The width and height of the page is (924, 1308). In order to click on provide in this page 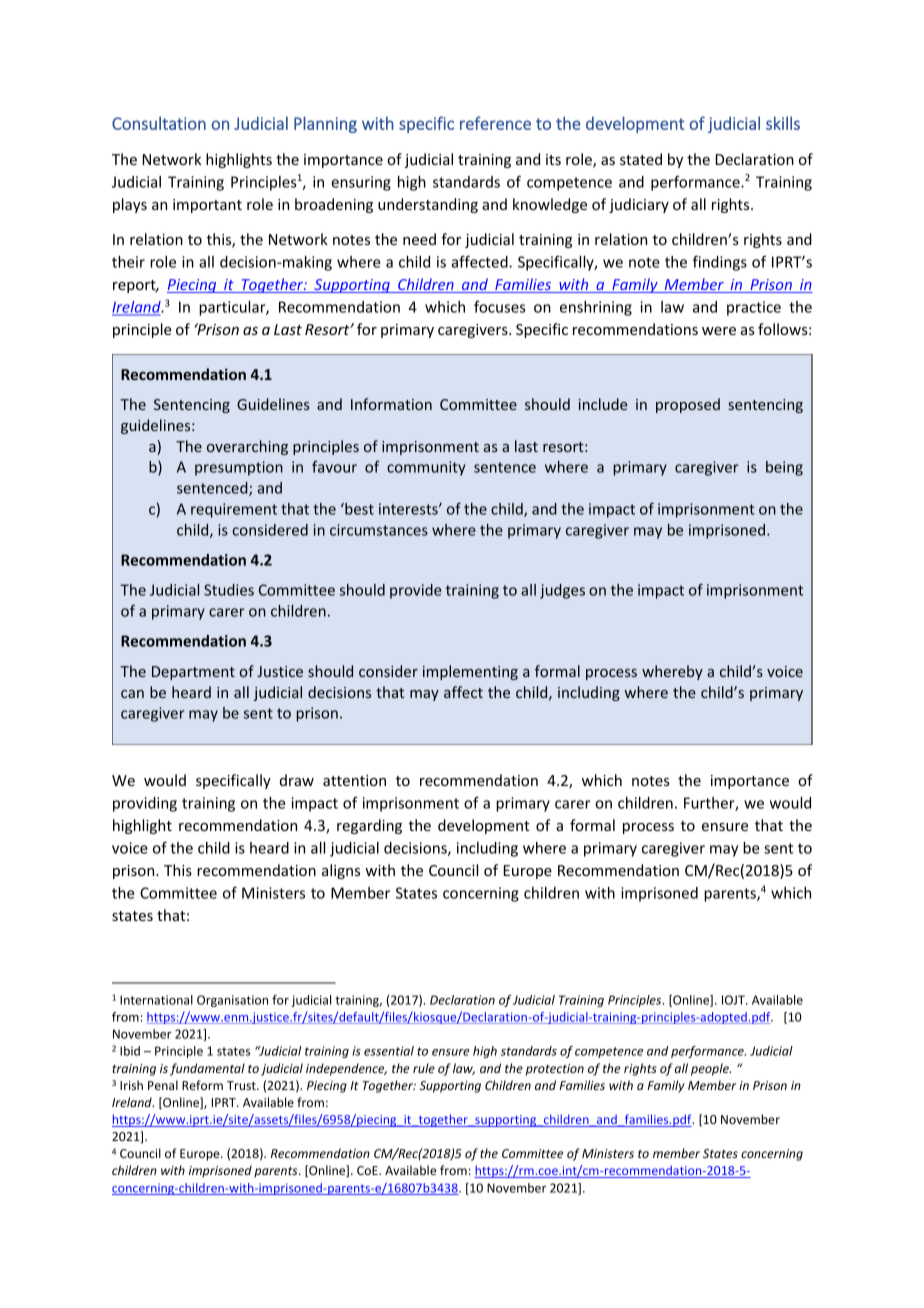, I will do `click(415, 591)`.
